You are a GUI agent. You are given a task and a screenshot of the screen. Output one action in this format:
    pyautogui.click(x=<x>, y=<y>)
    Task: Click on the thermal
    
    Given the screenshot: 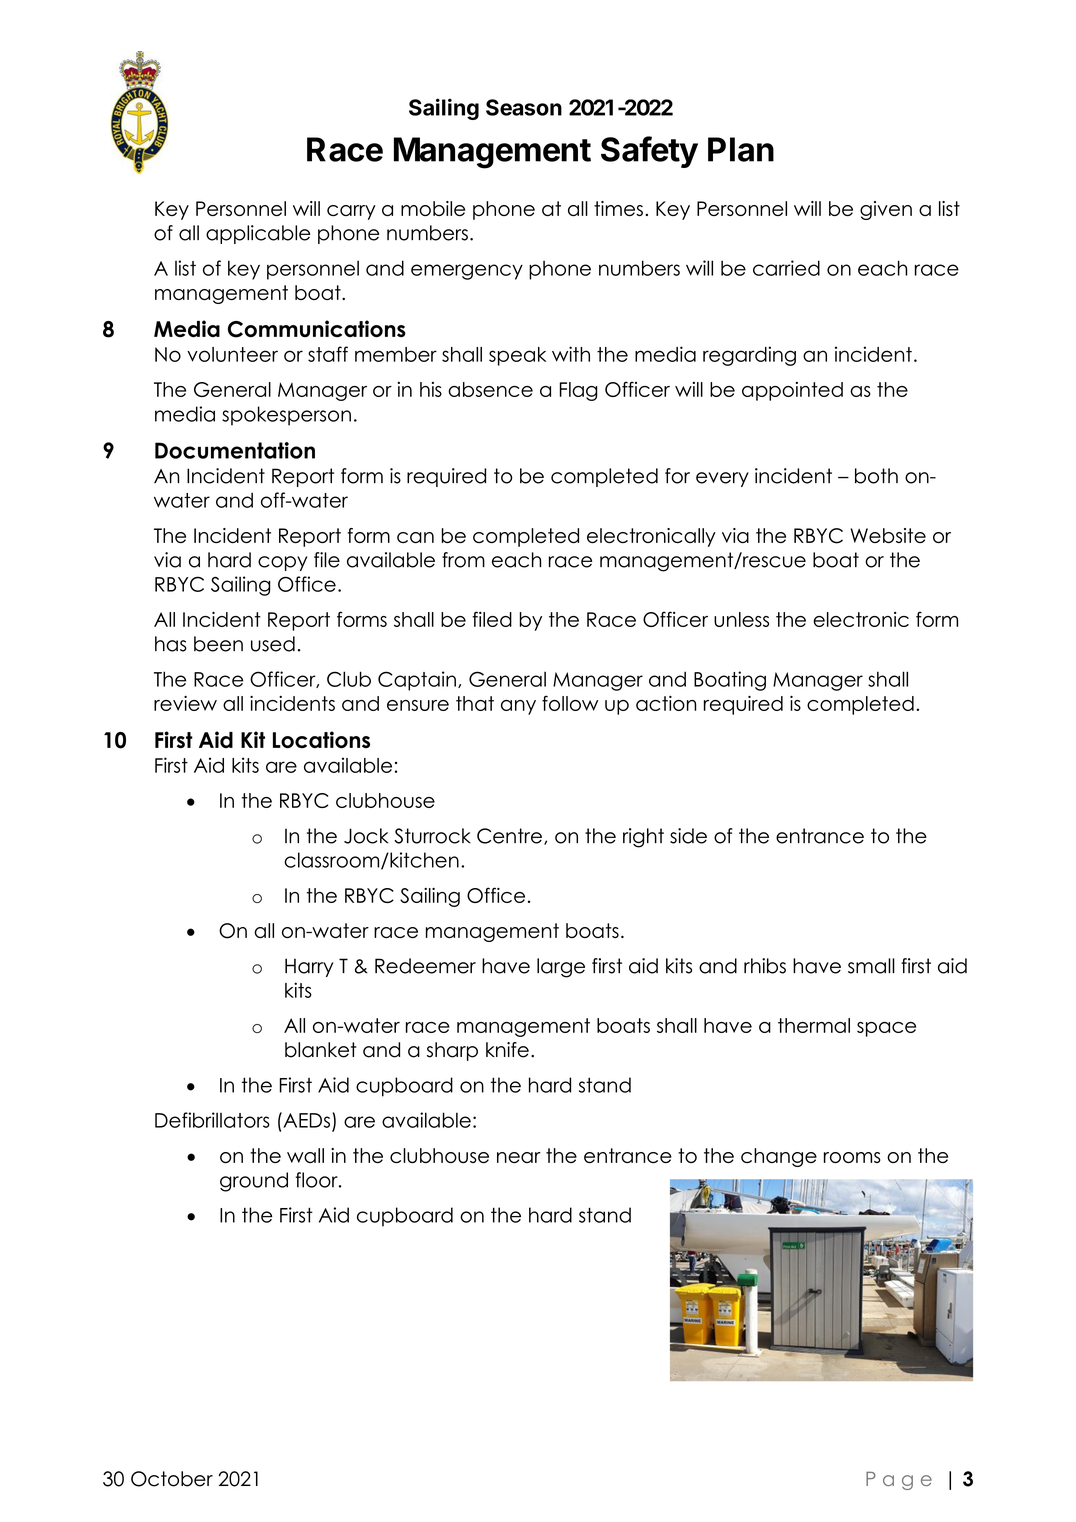 What is the action you would take?
    pyautogui.click(x=814, y=1025)
